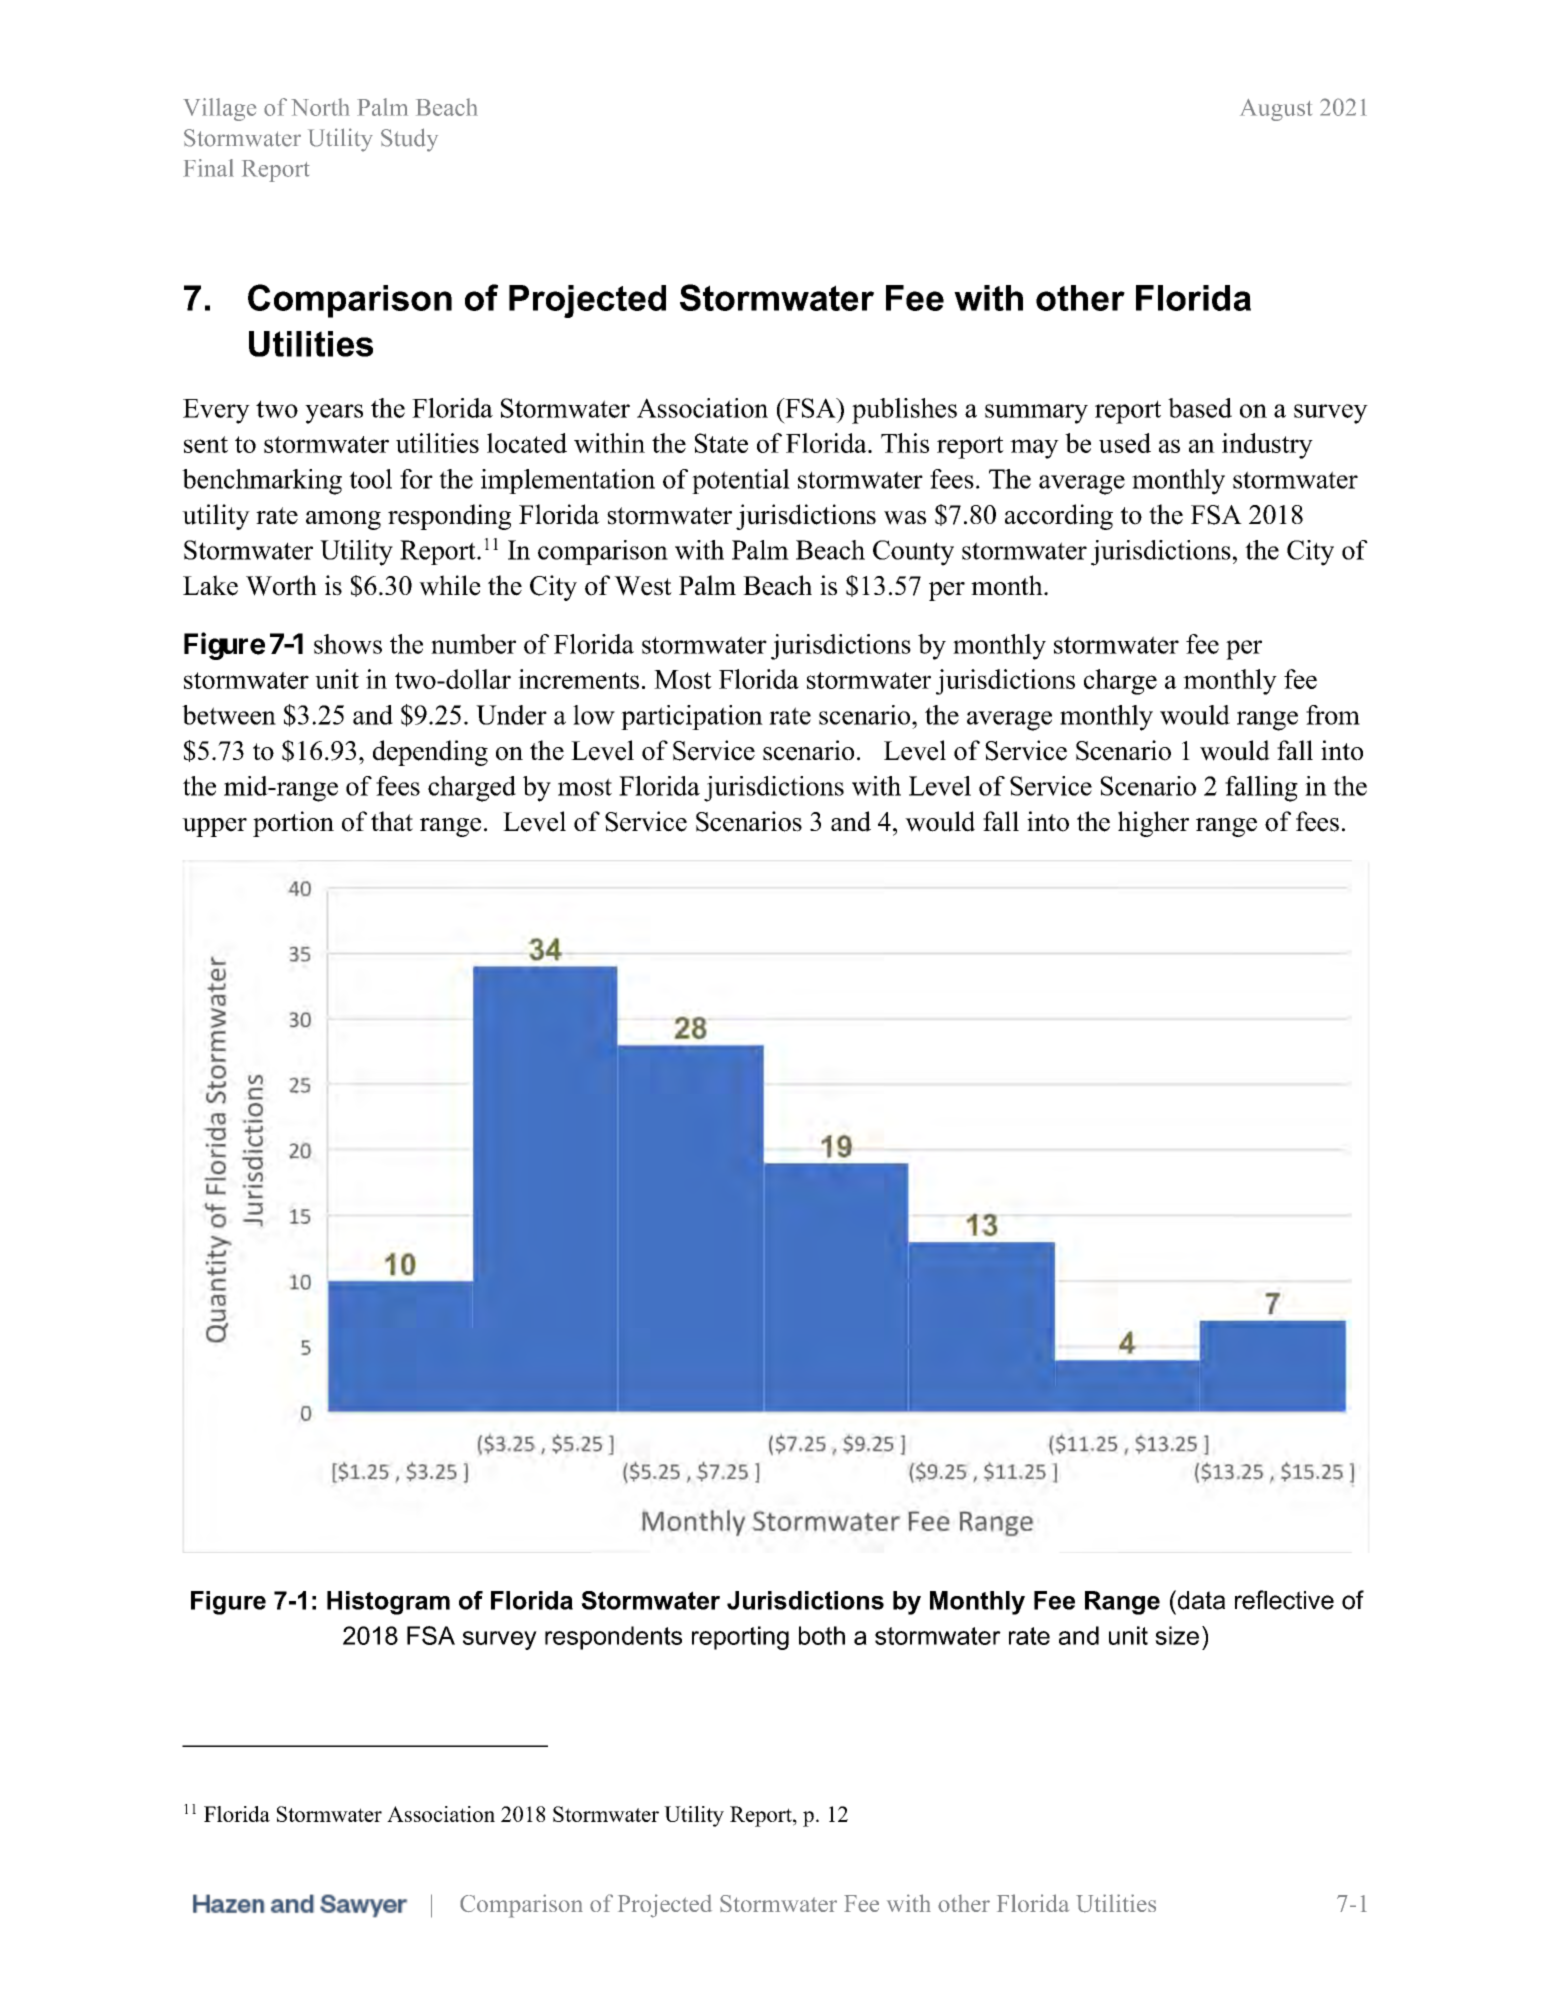  Describe the element at coordinates (1267, 446) in the page. I see `industry` at that location.
